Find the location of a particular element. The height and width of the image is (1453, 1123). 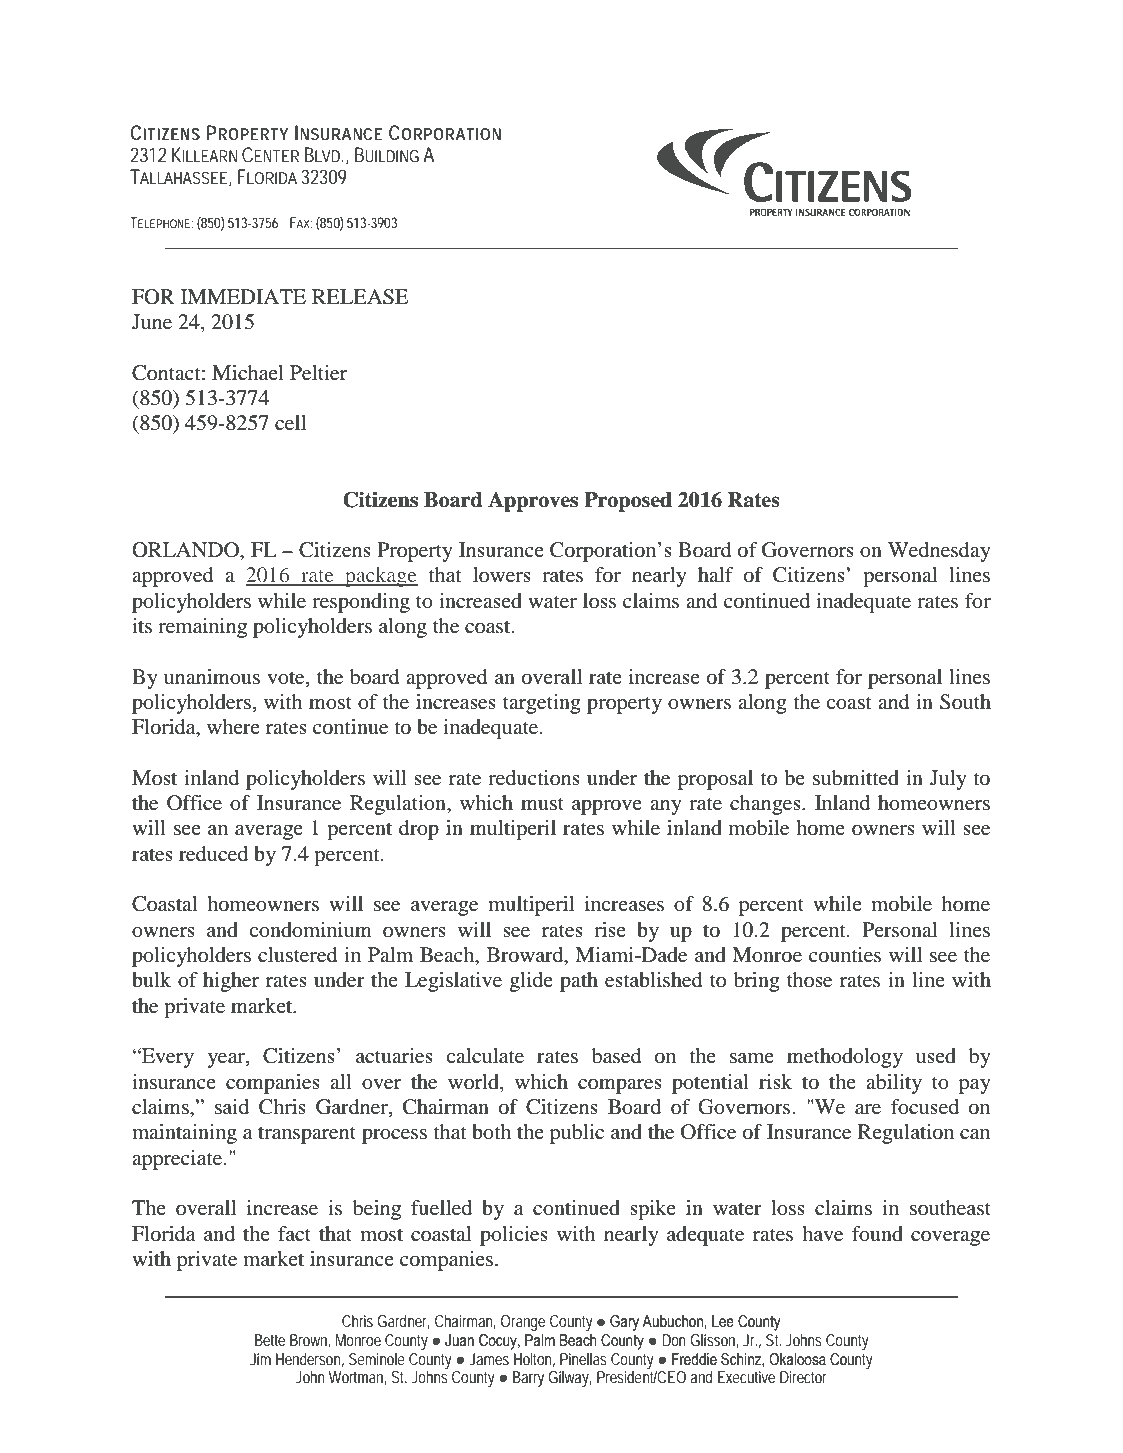

Wednesday is located at coordinates (939, 552).
